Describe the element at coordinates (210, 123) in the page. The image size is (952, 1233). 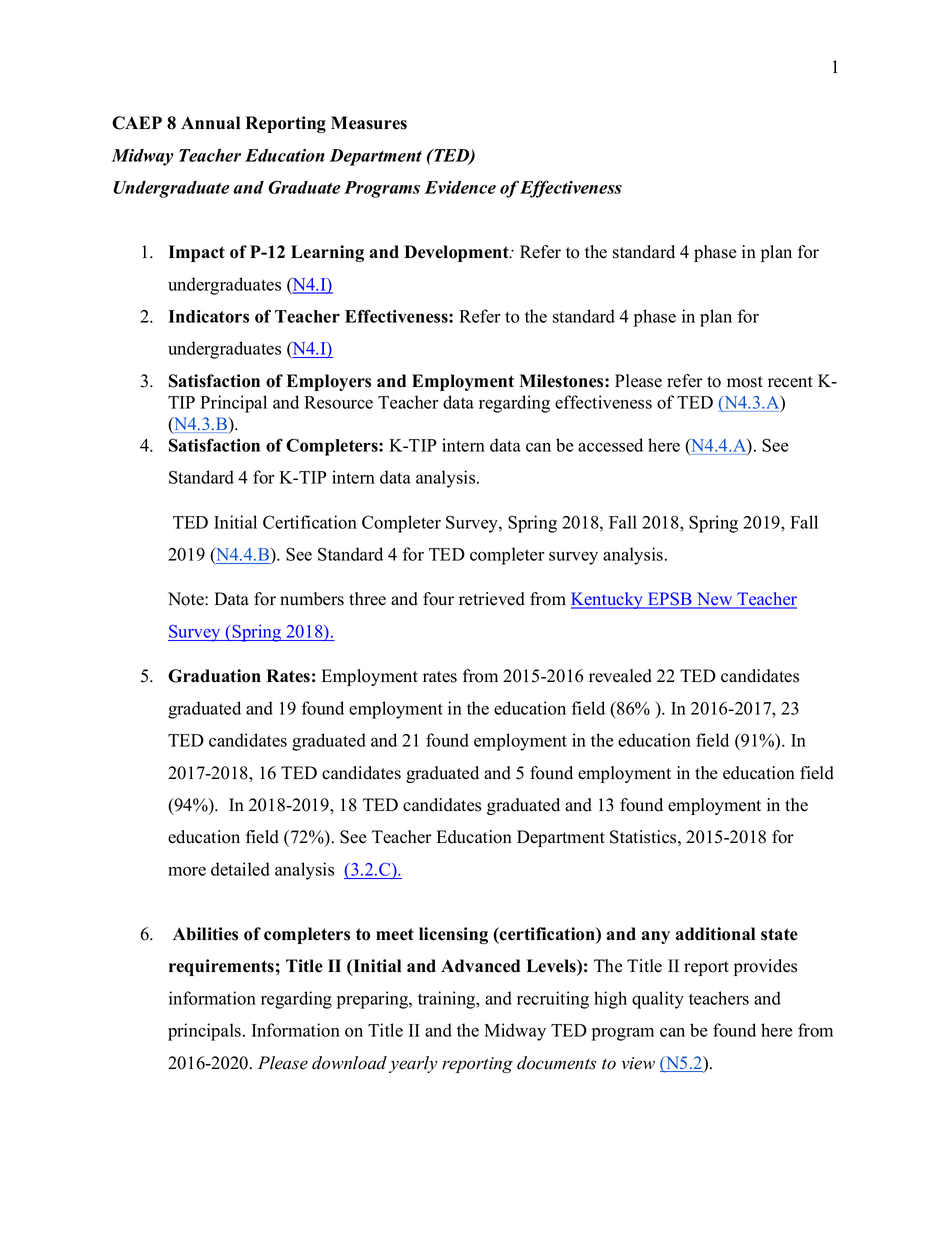
I see `Annual` at that location.
